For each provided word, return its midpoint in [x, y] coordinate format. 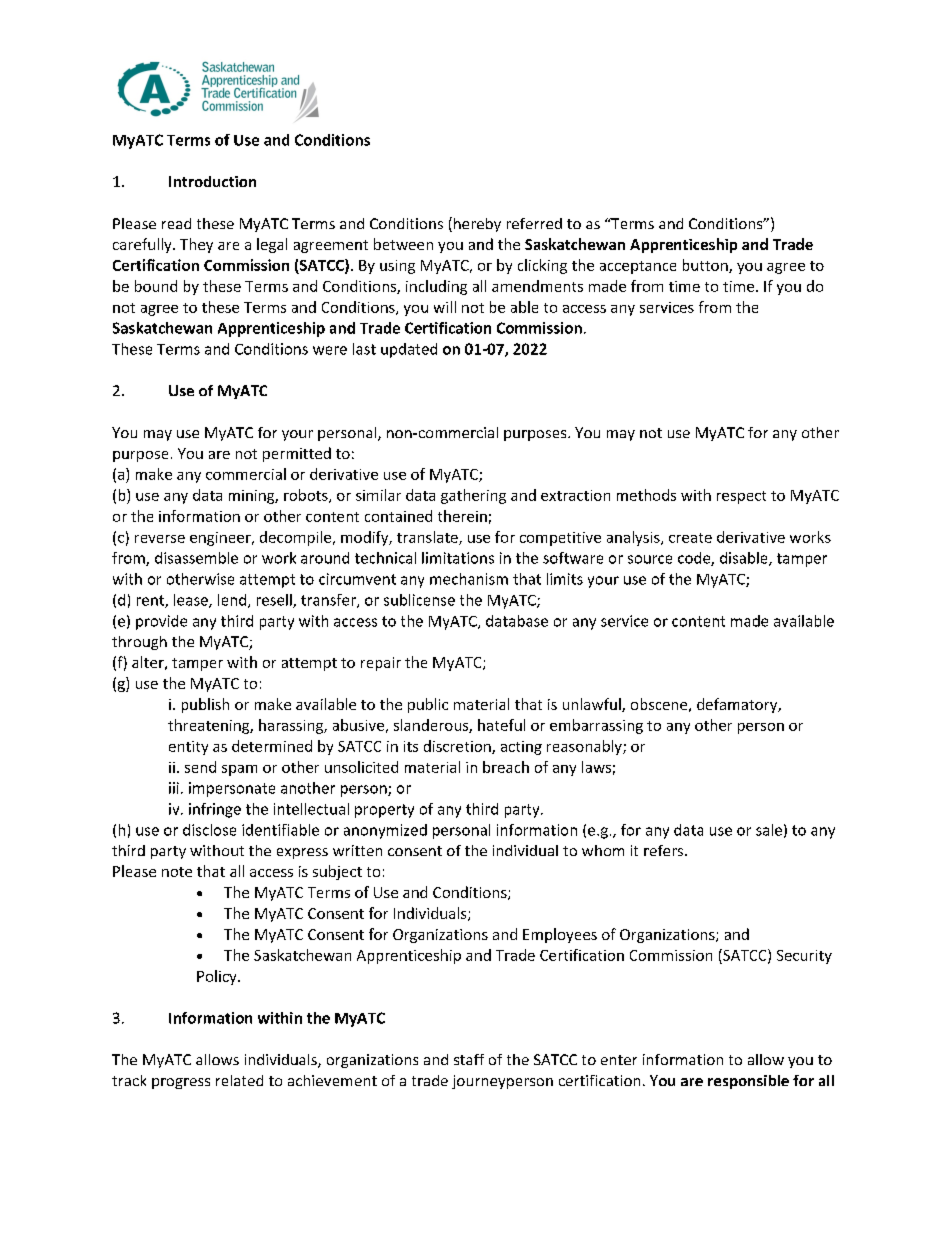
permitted [297, 454]
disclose [209, 830]
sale [769, 830]
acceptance [638, 267]
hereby [477, 225]
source [650, 559]
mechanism [469, 579]
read [176, 223]
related [239, 1080]
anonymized [385, 831]
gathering [473, 496]
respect [741, 497]
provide [161, 622]
